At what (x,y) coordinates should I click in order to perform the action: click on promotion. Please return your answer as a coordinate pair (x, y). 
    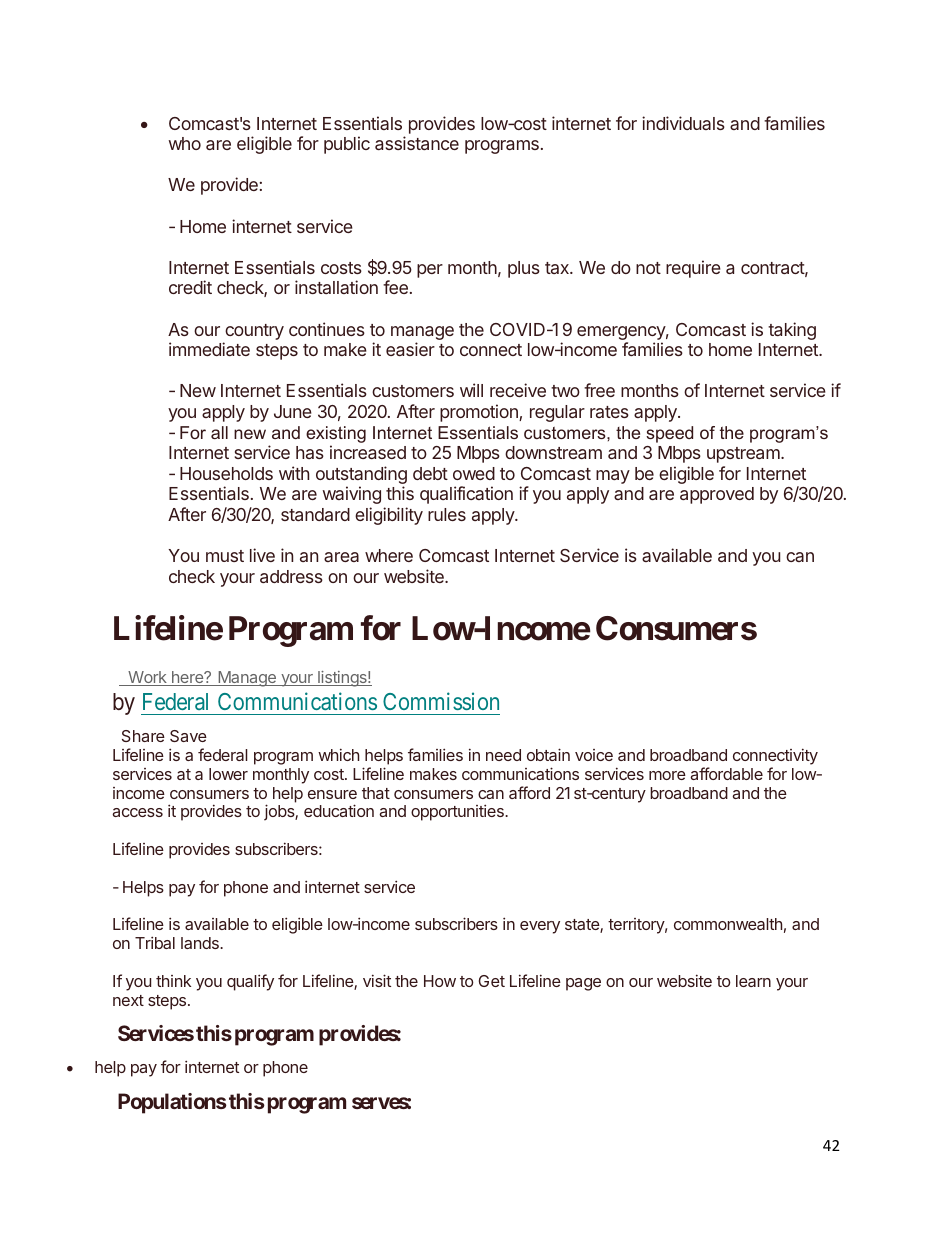
    Looking at the image, I should click on (480, 413).
